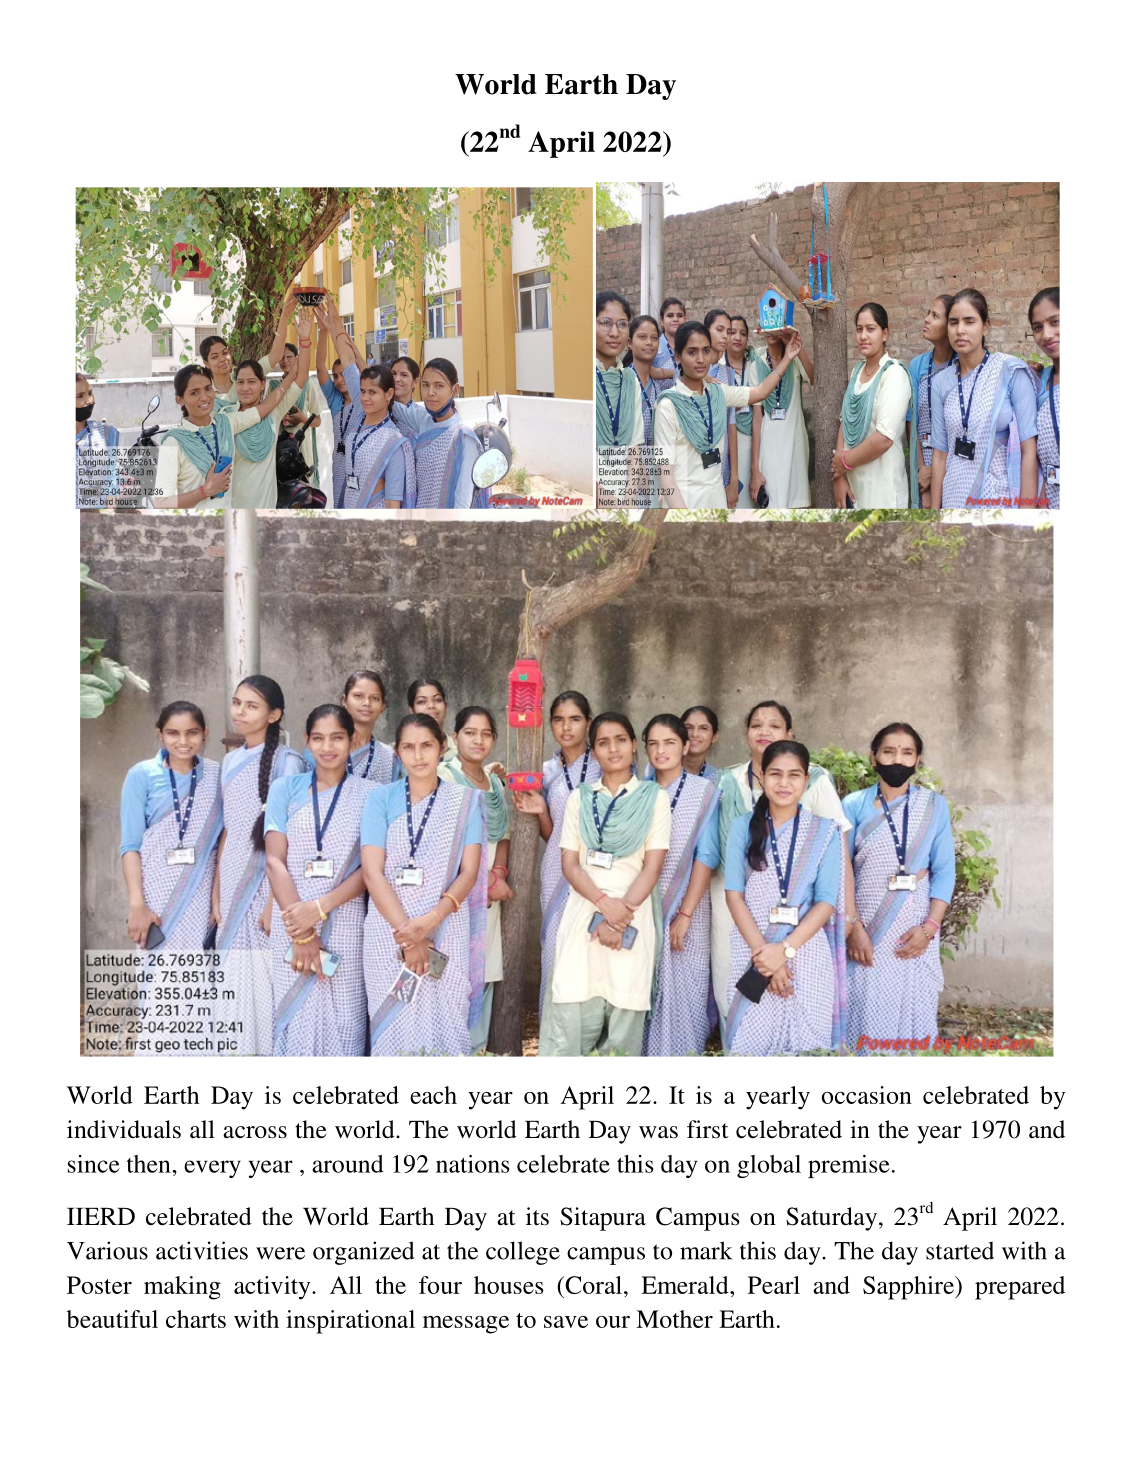  Describe the element at coordinates (867, 1095) in the screenshot. I see `occasion` at that location.
